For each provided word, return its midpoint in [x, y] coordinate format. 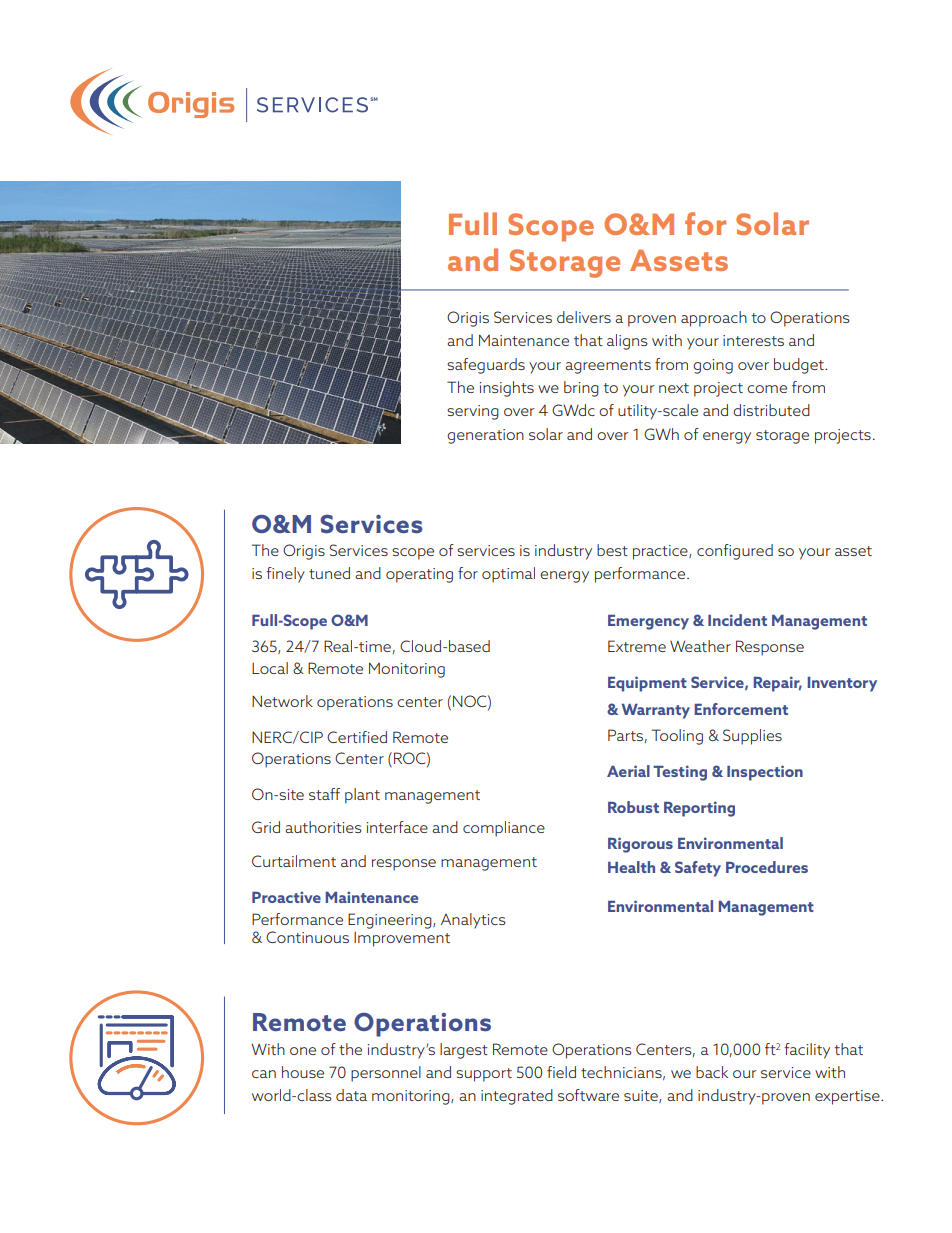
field [561, 1072]
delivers [584, 317]
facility [807, 1051]
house [303, 1072]
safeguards [486, 366]
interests [753, 340]
